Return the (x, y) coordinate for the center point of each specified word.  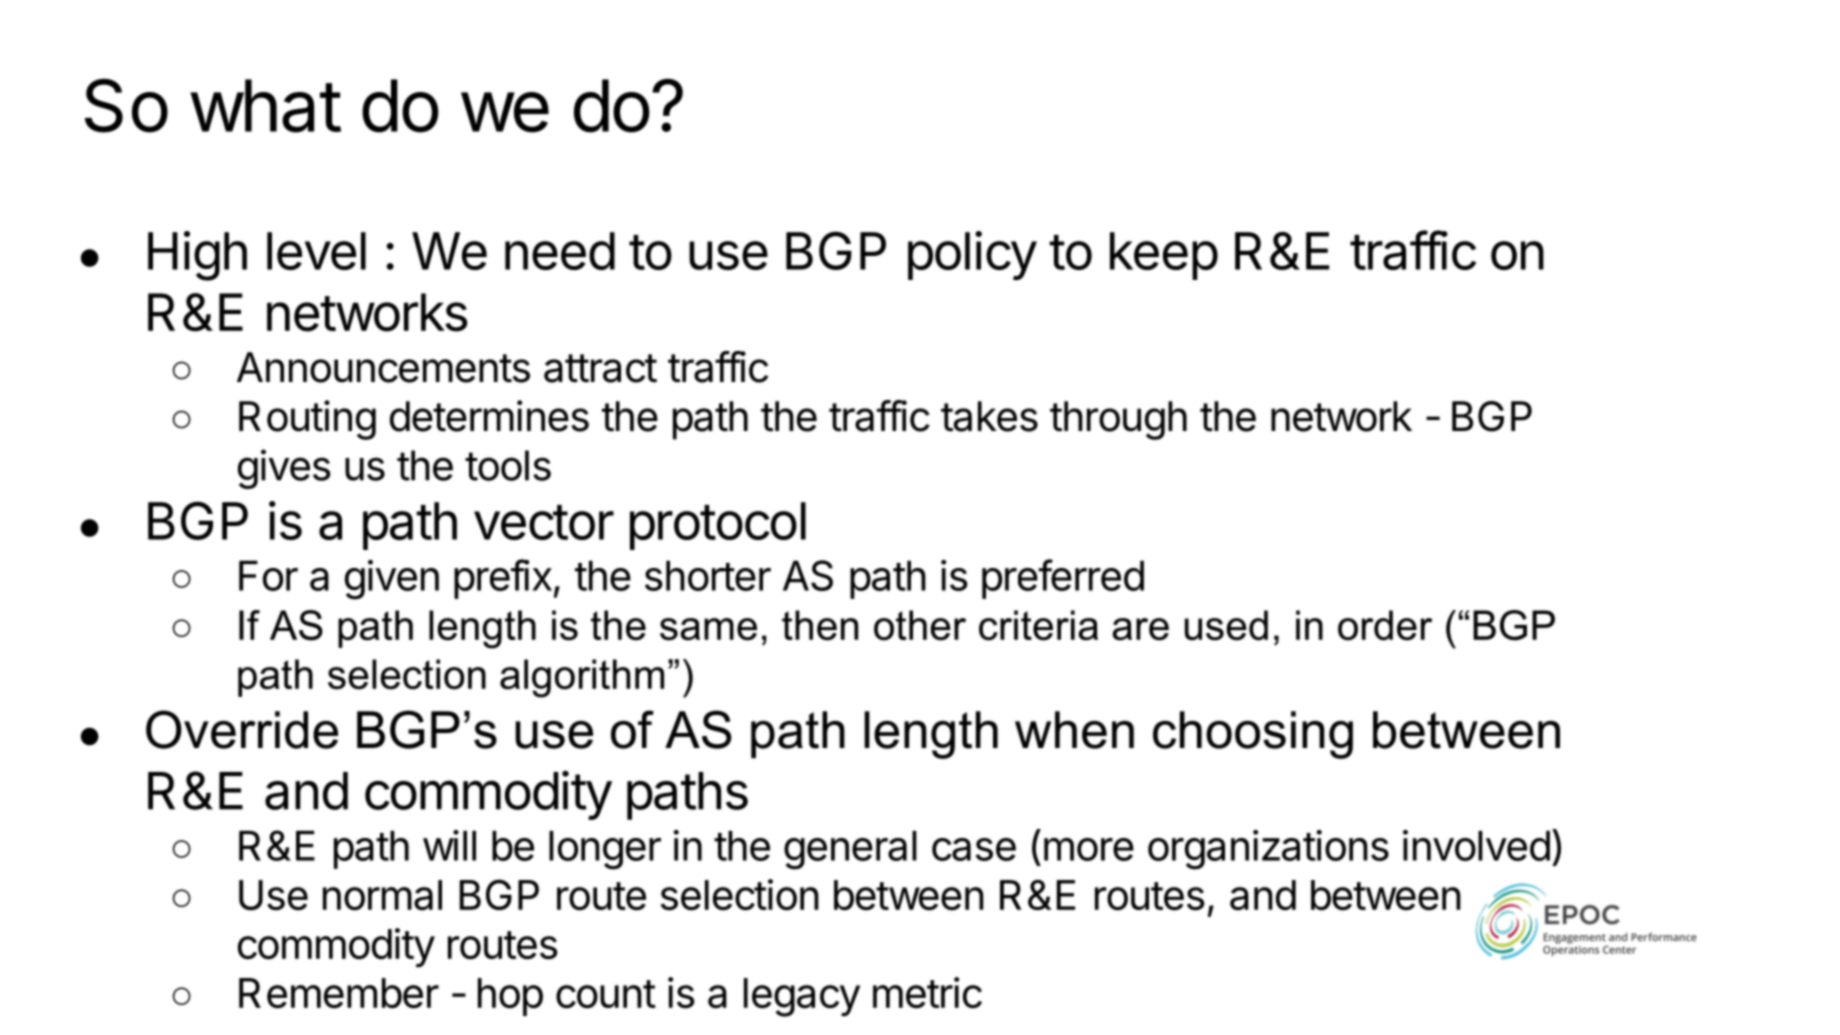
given (392, 580)
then (820, 625)
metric (927, 993)
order (1385, 625)
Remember (339, 993)
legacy (802, 997)
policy (972, 255)
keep (1164, 256)
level (316, 251)
